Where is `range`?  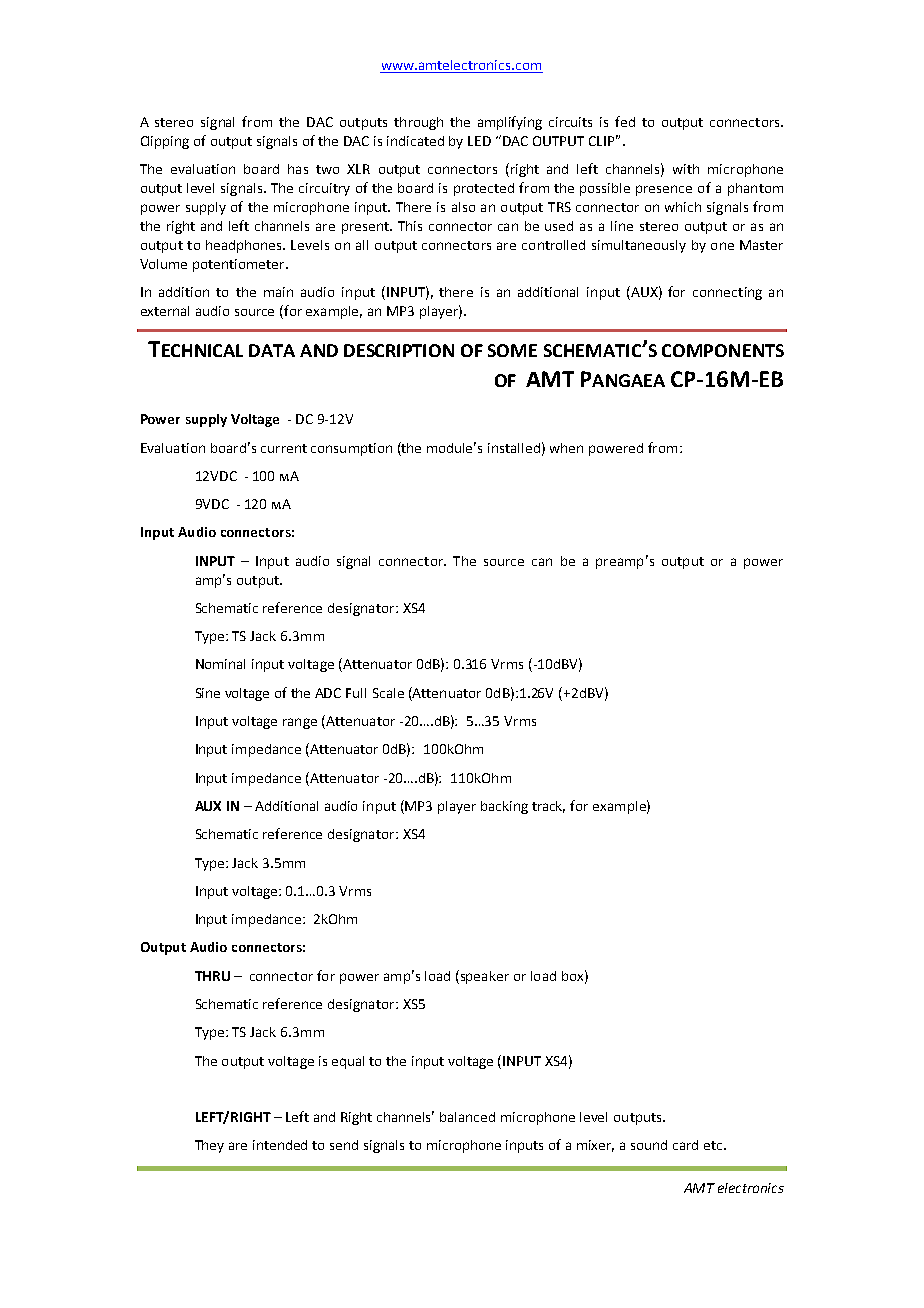
range is located at coordinates (300, 723).
